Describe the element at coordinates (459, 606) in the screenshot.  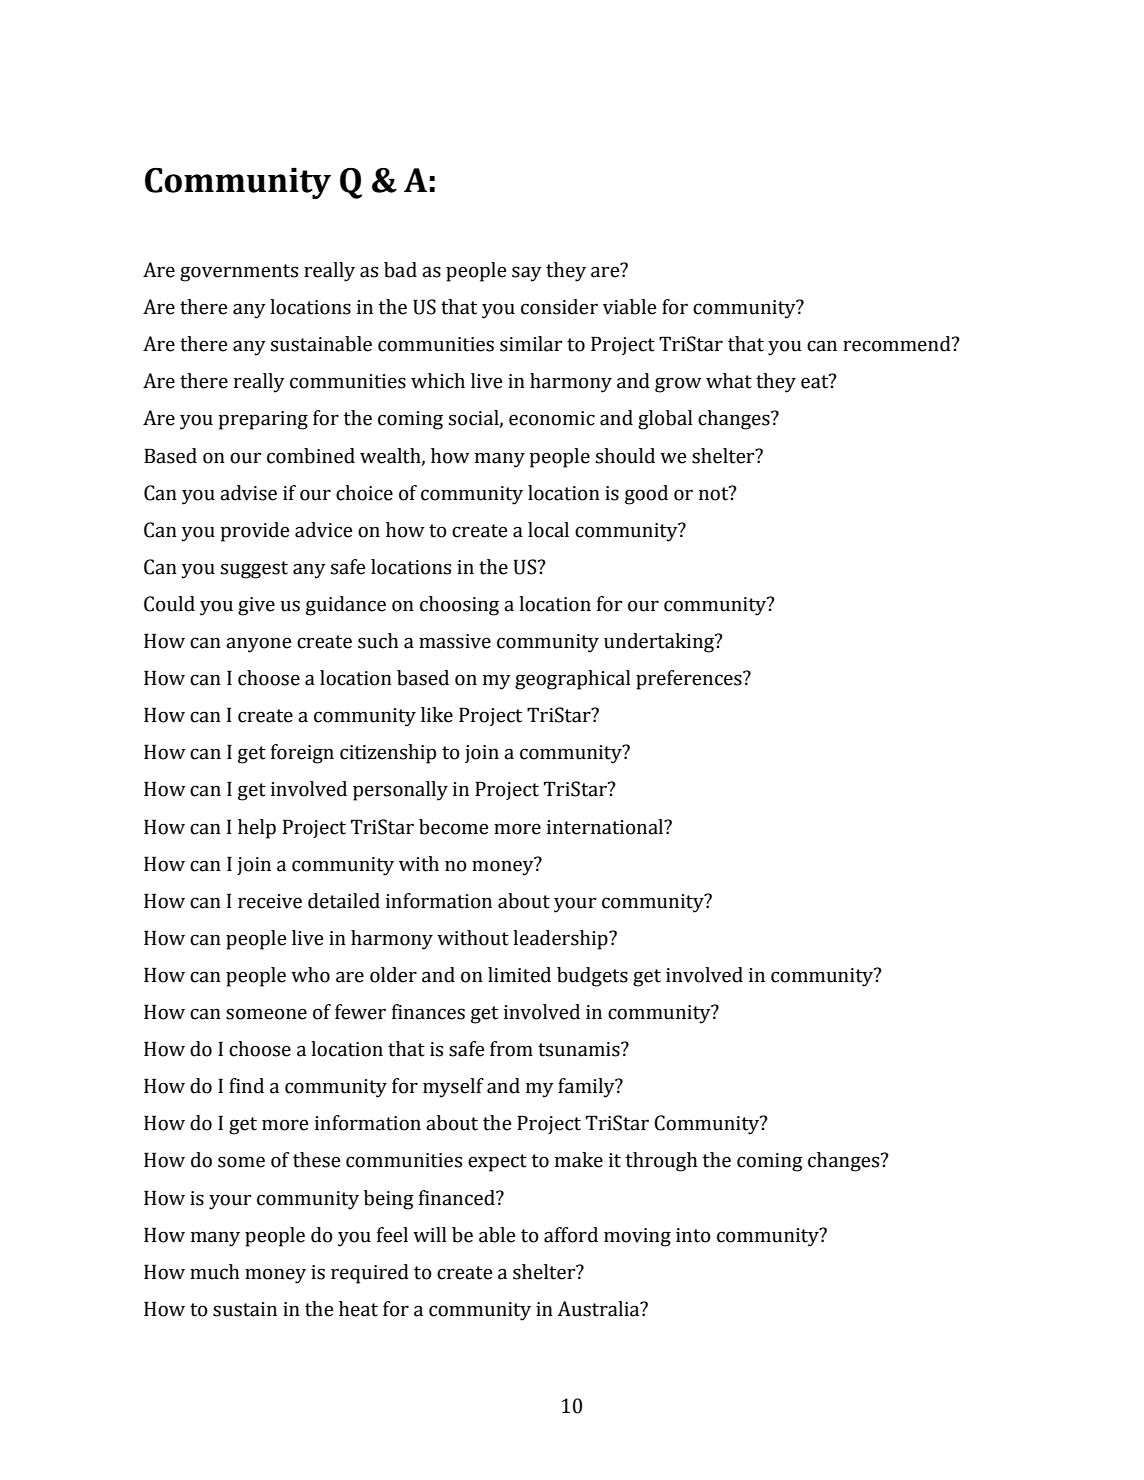
I see `choosing` at that location.
